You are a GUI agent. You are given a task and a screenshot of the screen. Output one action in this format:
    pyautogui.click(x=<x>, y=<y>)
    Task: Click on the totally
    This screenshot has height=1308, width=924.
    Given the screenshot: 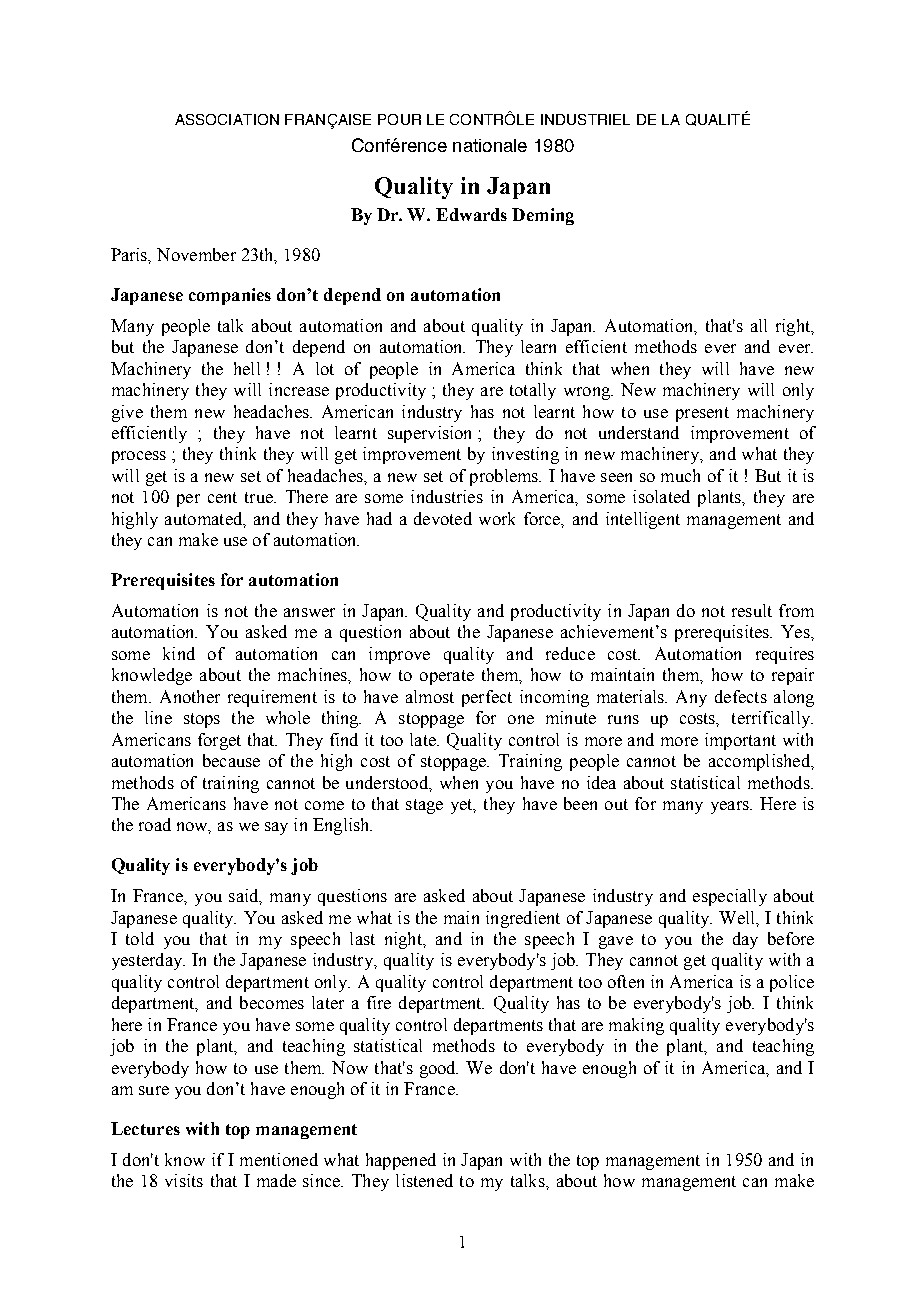 What is the action you would take?
    pyautogui.click(x=533, y=391)
